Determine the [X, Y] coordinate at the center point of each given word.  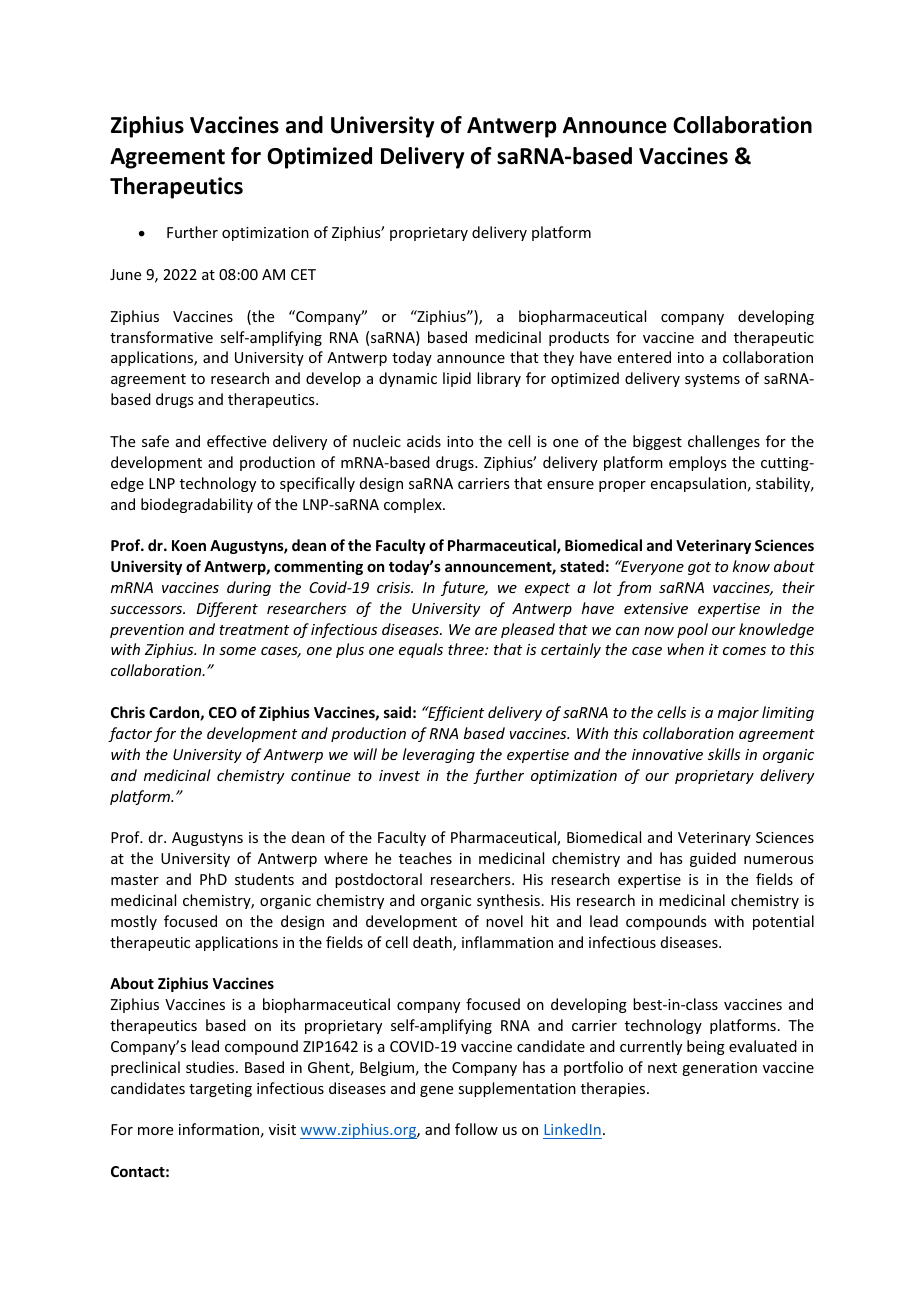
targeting [220, 1090]
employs [697, 463]
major [738, 714]
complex [414, 505]
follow [476, 1129]
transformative [161, 337]
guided [713, 859]
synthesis [508, 901]
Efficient [455, 713]
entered [644, 357]
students [264, 879]
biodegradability [197, 505]
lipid [457, 379]
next [662, 1068]
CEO [223, 712]
